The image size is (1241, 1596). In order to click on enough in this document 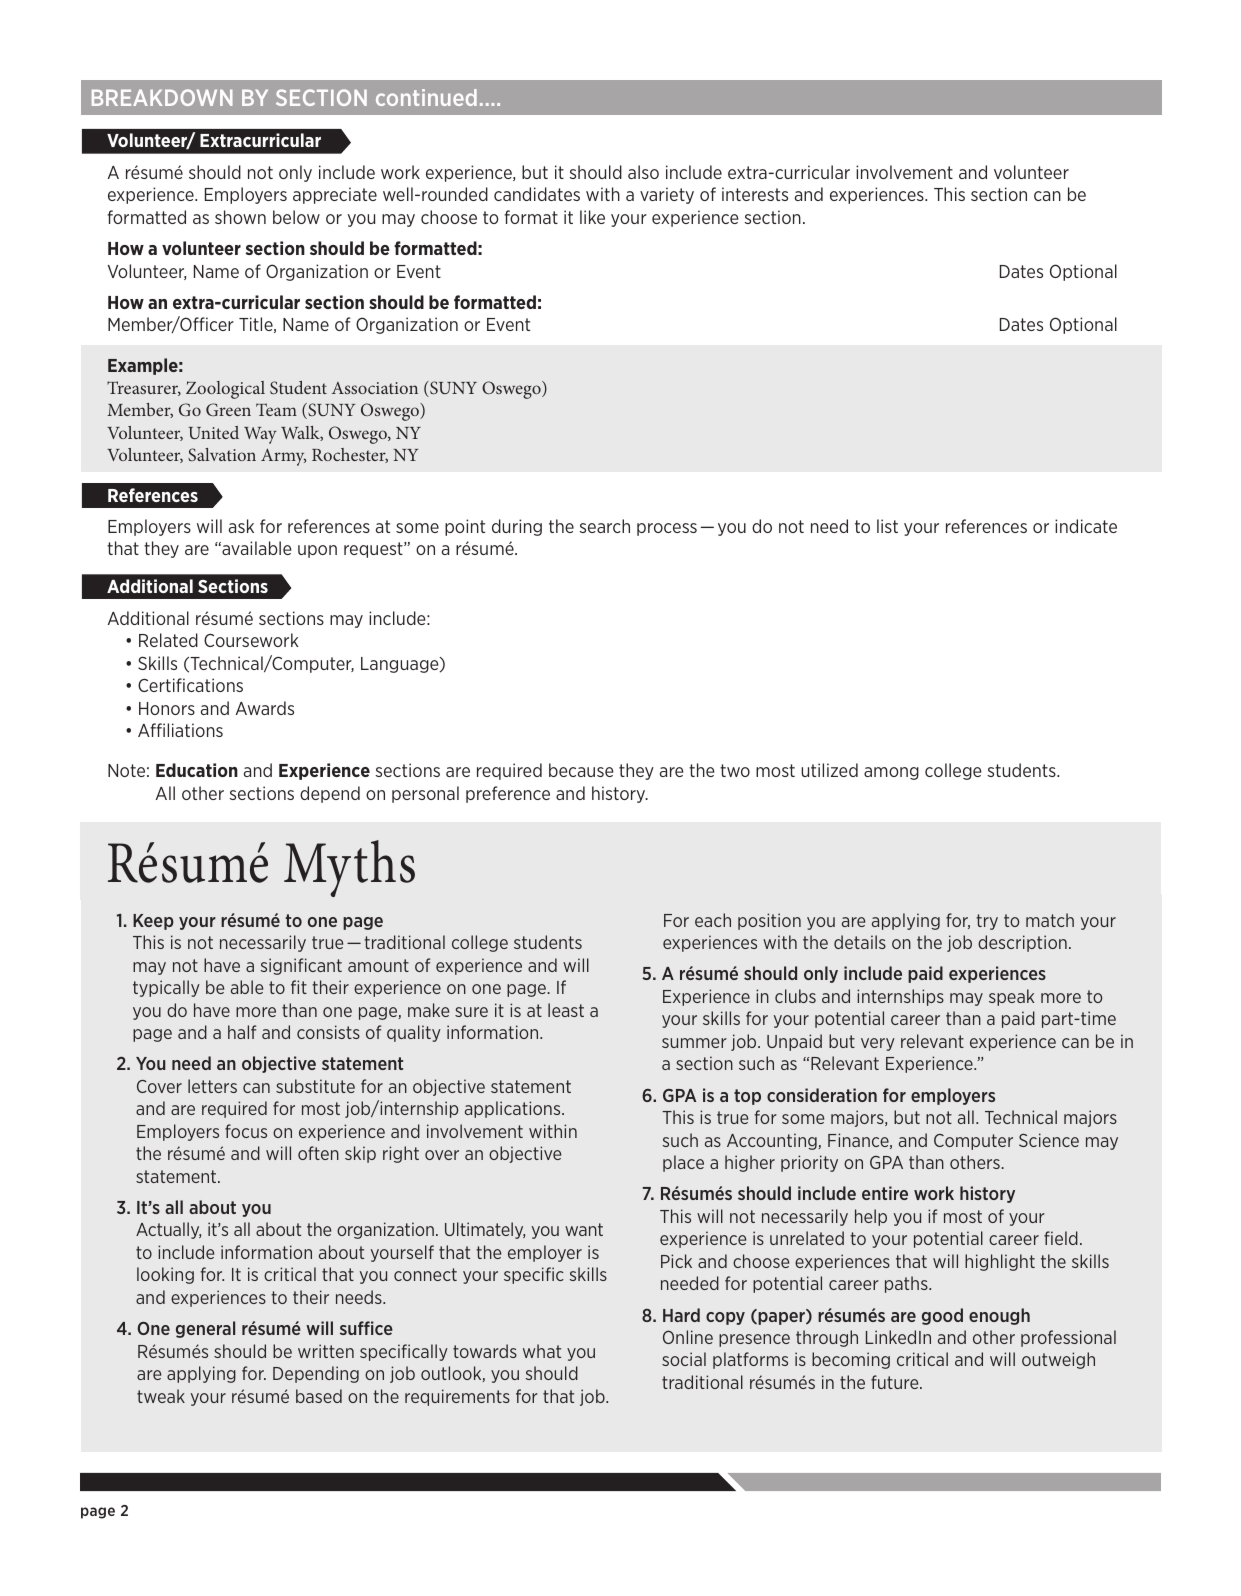, I will do `click(999, 1316)`.
